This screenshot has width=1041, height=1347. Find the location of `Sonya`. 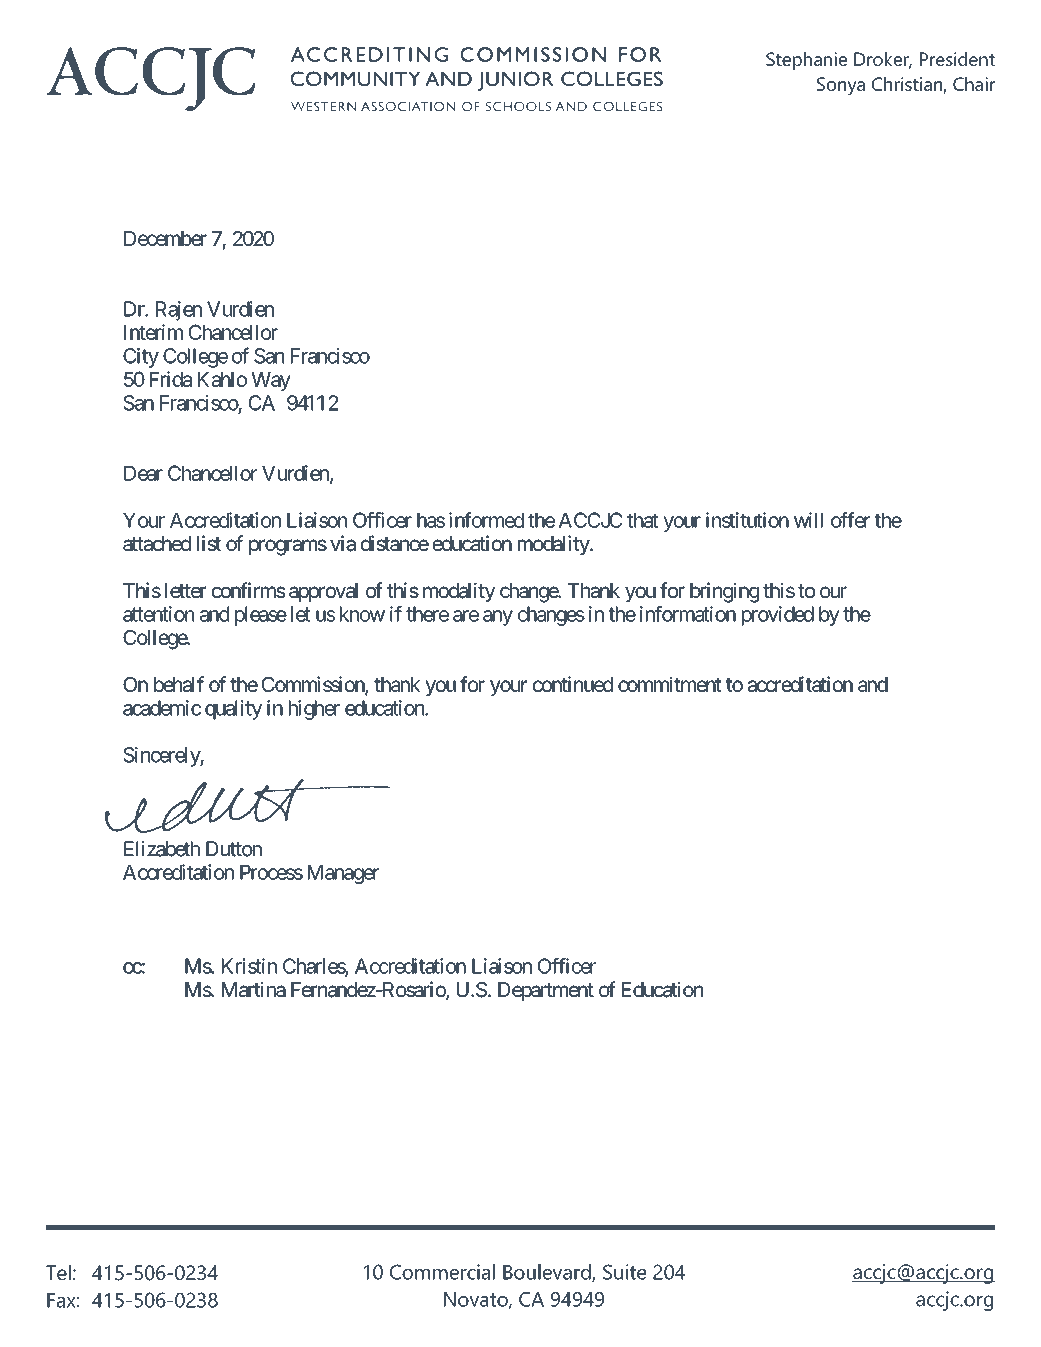

Sonya is located at coordinates (841, 86).
